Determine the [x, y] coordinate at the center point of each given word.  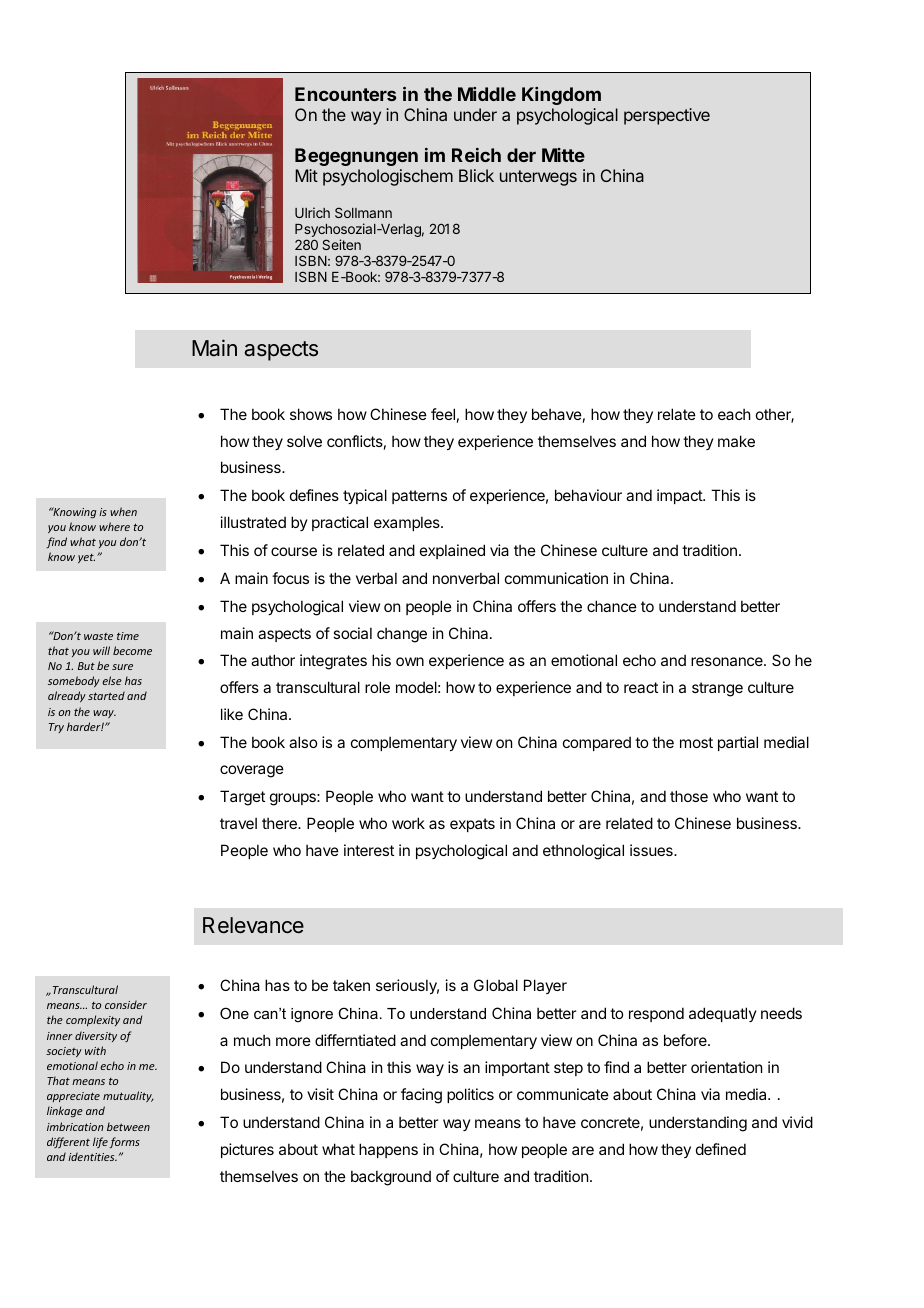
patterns [419, 497]
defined [721, 1149]
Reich [476, 155]
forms [124, 1142]
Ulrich [312, 212]
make [736, 441]
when [123, 511]
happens [388, 1150]
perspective [667, 116]
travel [238, 823]
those [689, 796]
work [408, 823]
